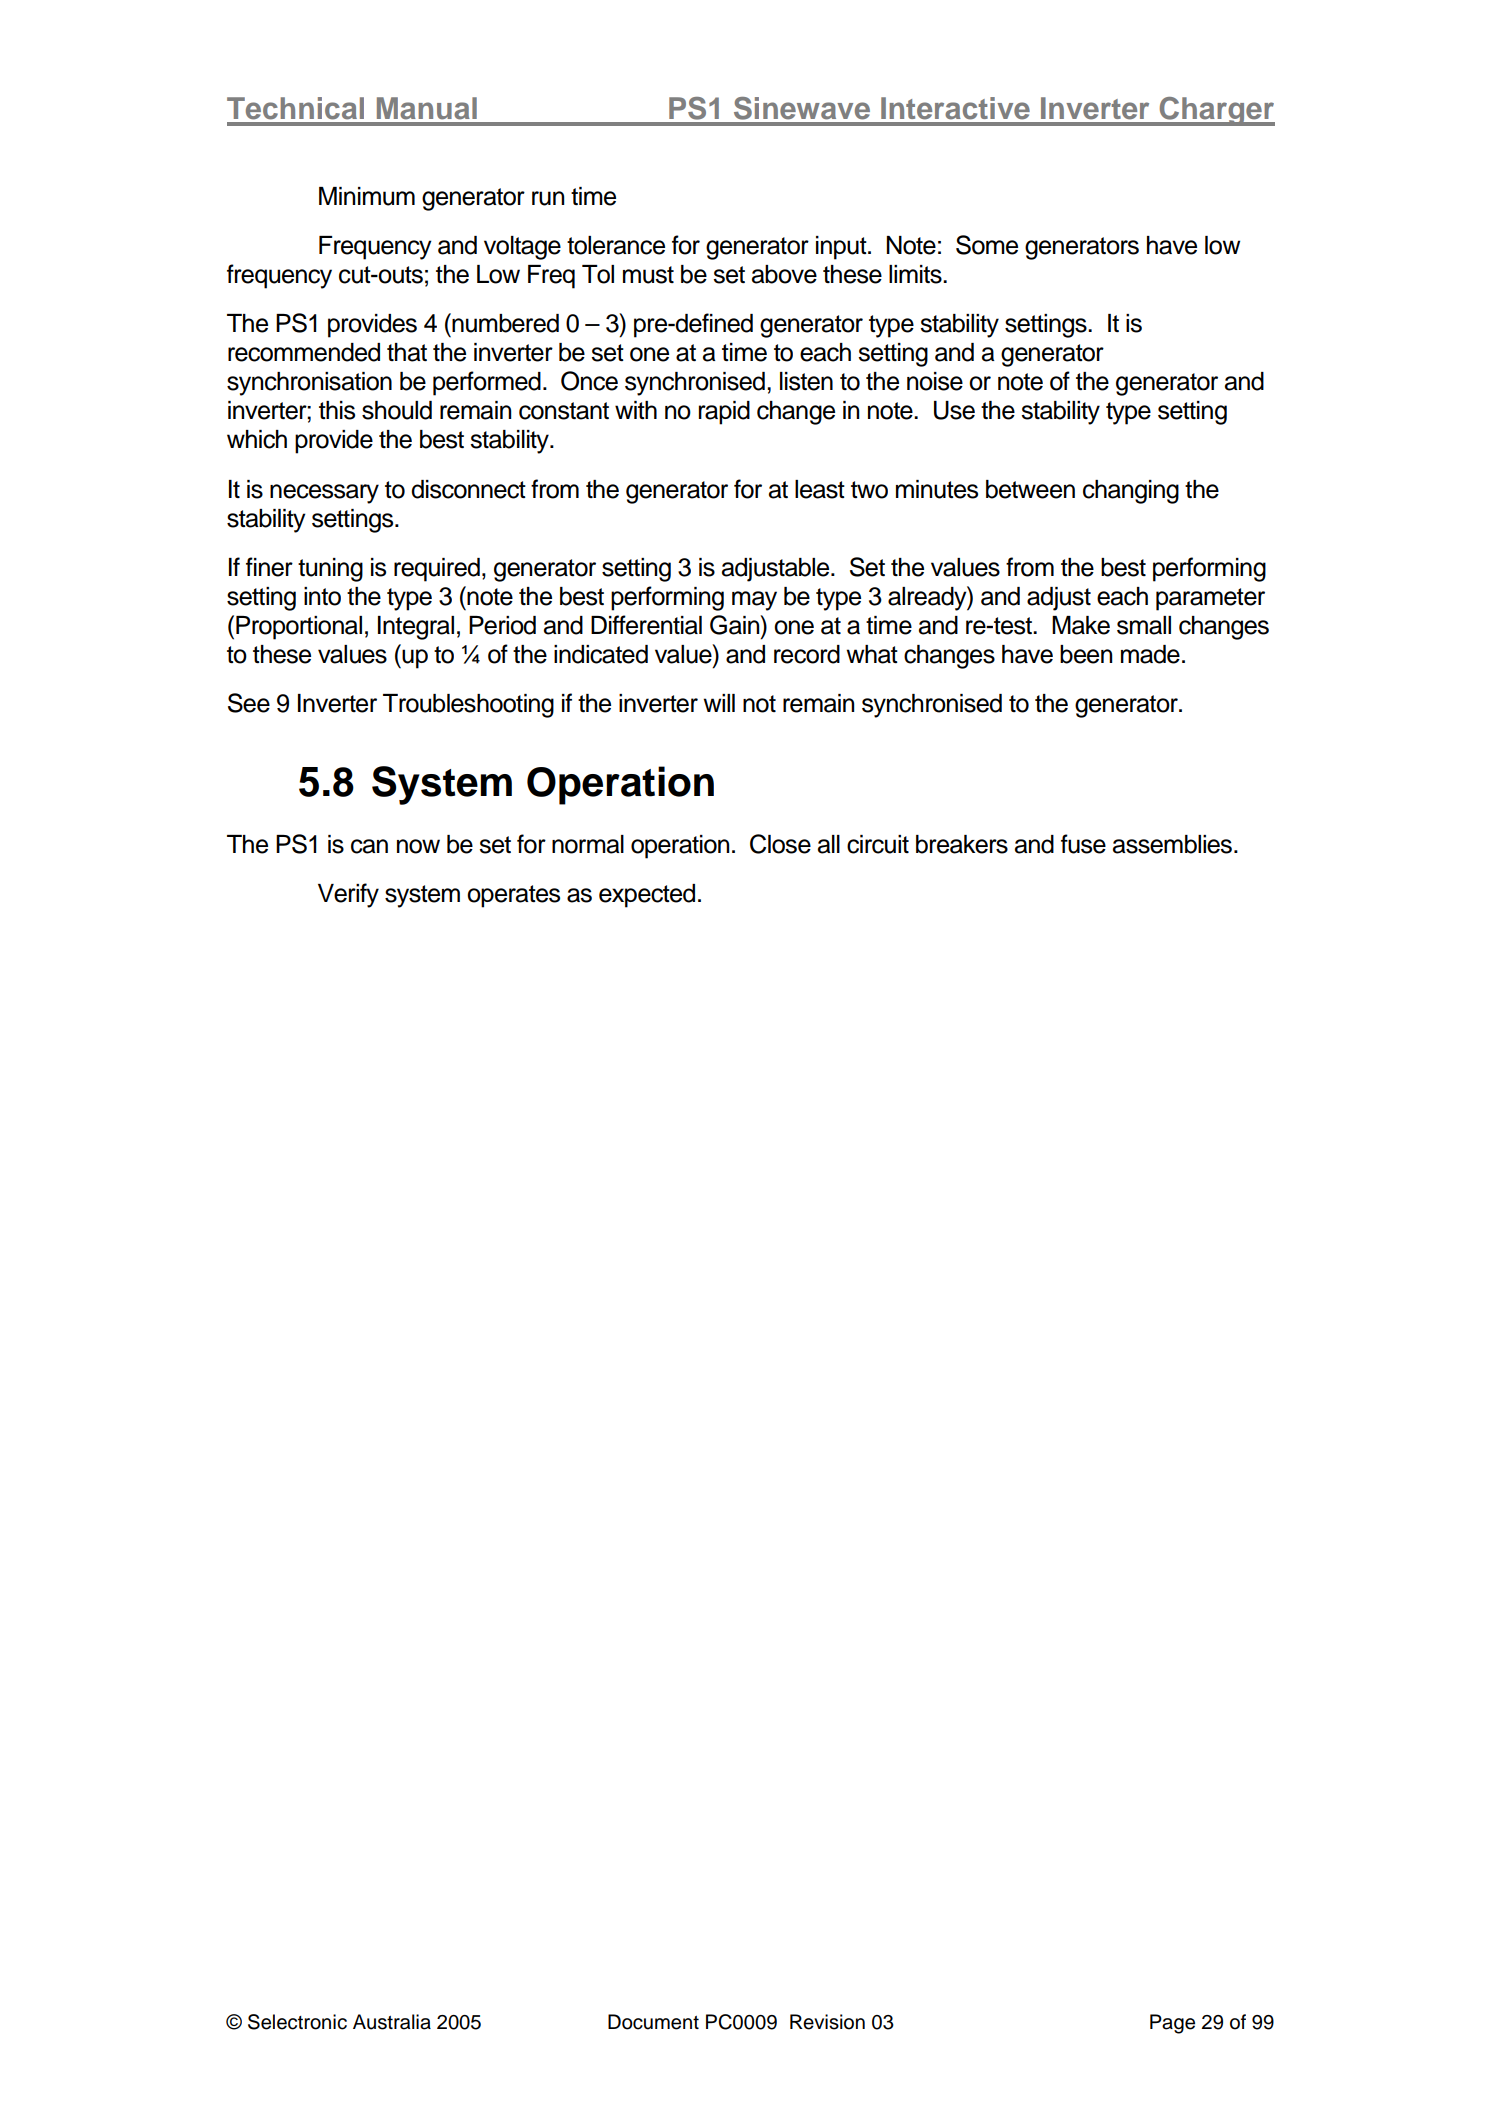 Image resolution: width=1501 pixels, height=2124 pixels. Describe the element at coordinates (653, 2022) in the screenshot. I see `Document` at that location.
